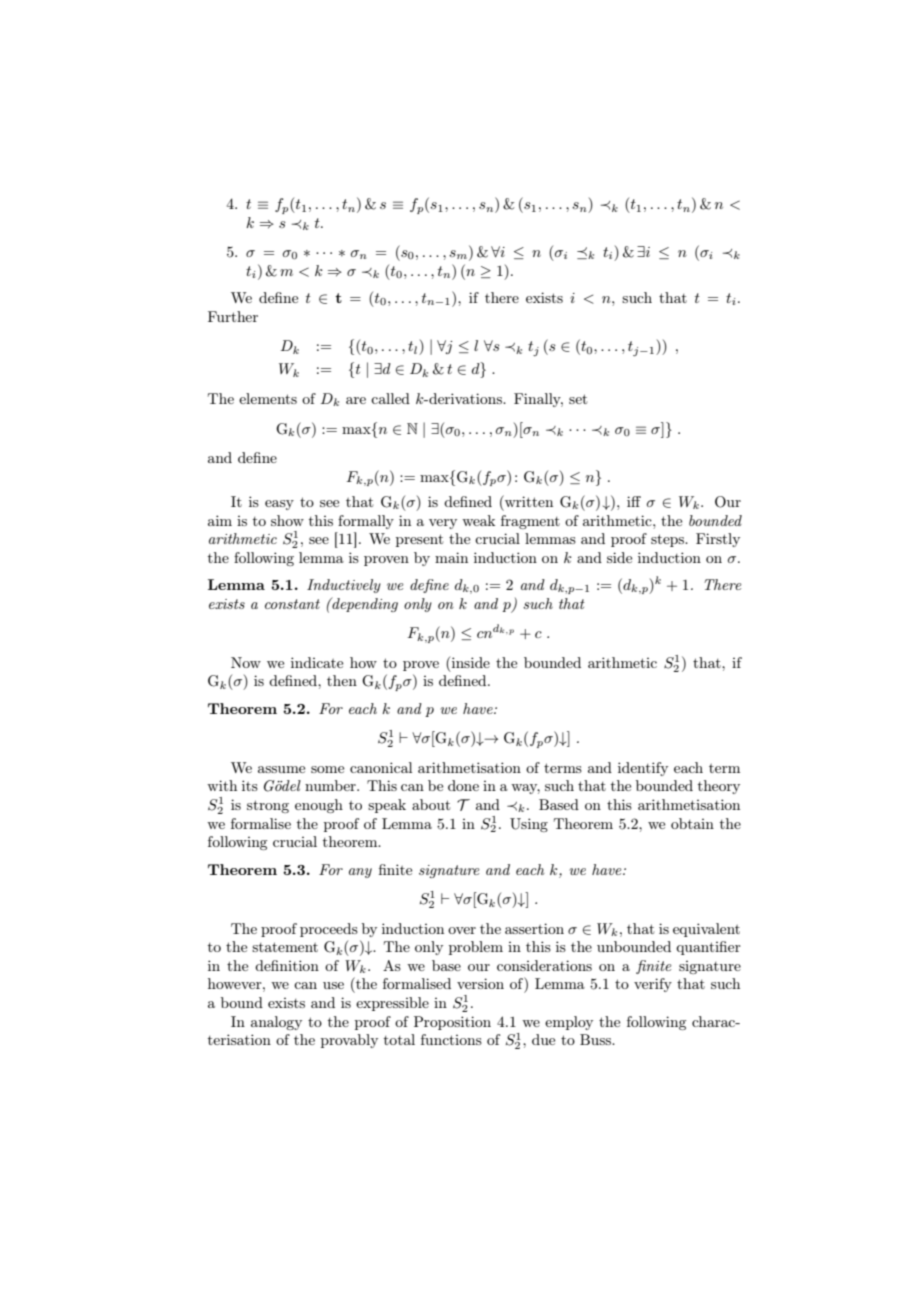 The image size is (924, 1308). I want to click on constant, so click(292, 604).
